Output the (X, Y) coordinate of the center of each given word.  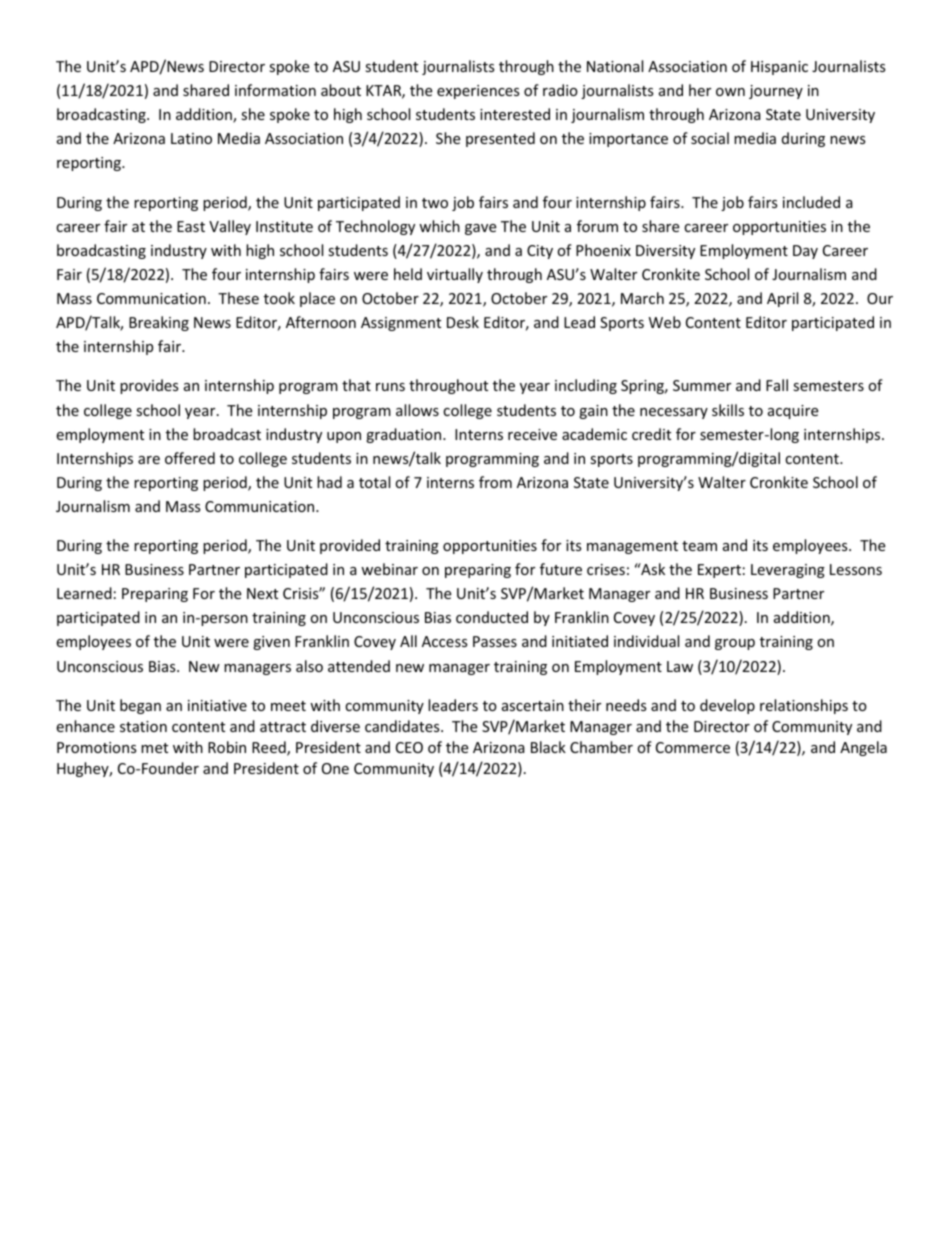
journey (776, 92)
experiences (478, 92)
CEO (409, 747)
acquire (793, 412)
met (154, 748)
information (275, 90)
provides (149, 386)
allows (417, 410)
